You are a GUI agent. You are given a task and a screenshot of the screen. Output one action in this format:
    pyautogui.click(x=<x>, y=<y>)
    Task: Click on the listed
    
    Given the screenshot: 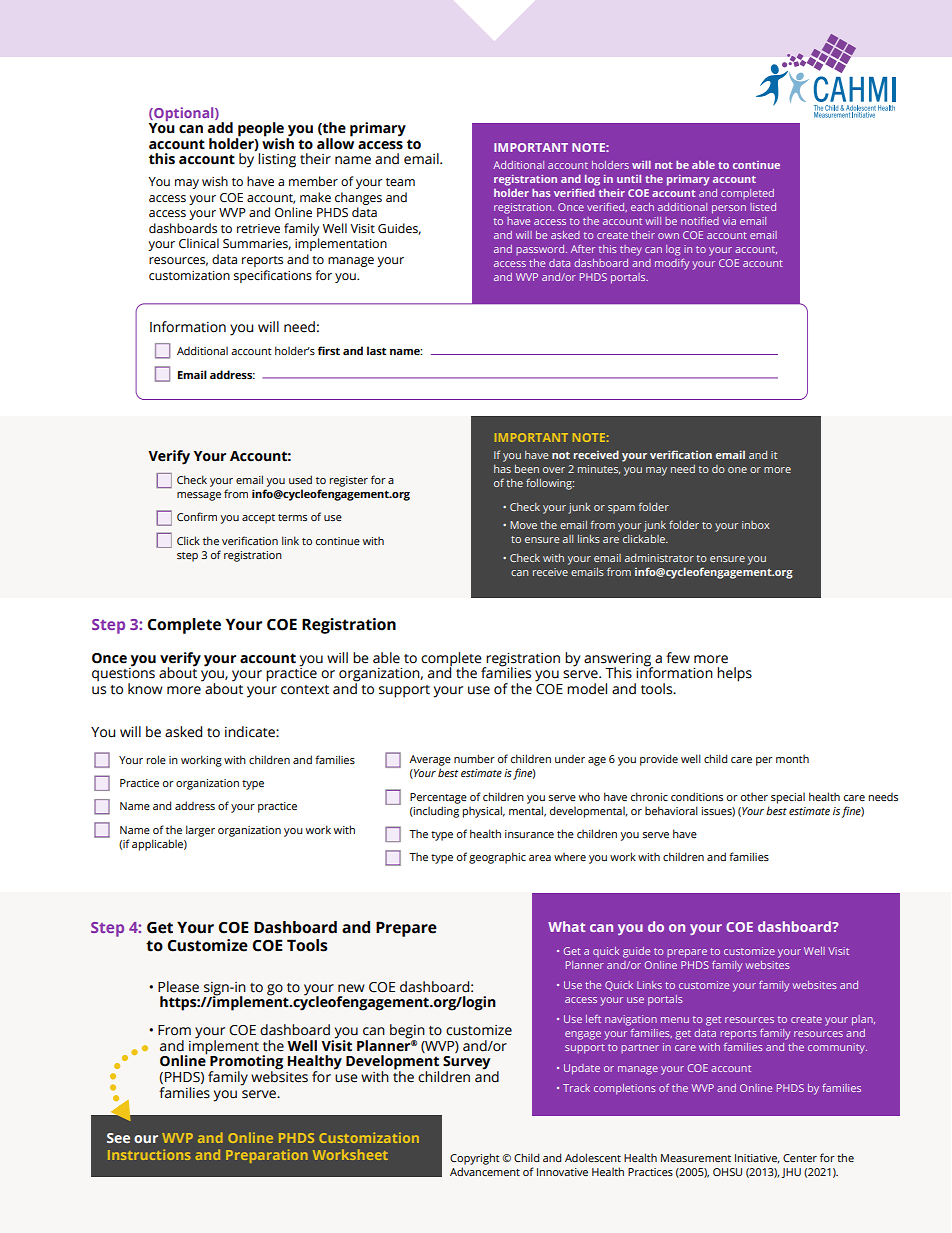 What is the action you would take?
    pyautogui.click(x=763, y=207)
